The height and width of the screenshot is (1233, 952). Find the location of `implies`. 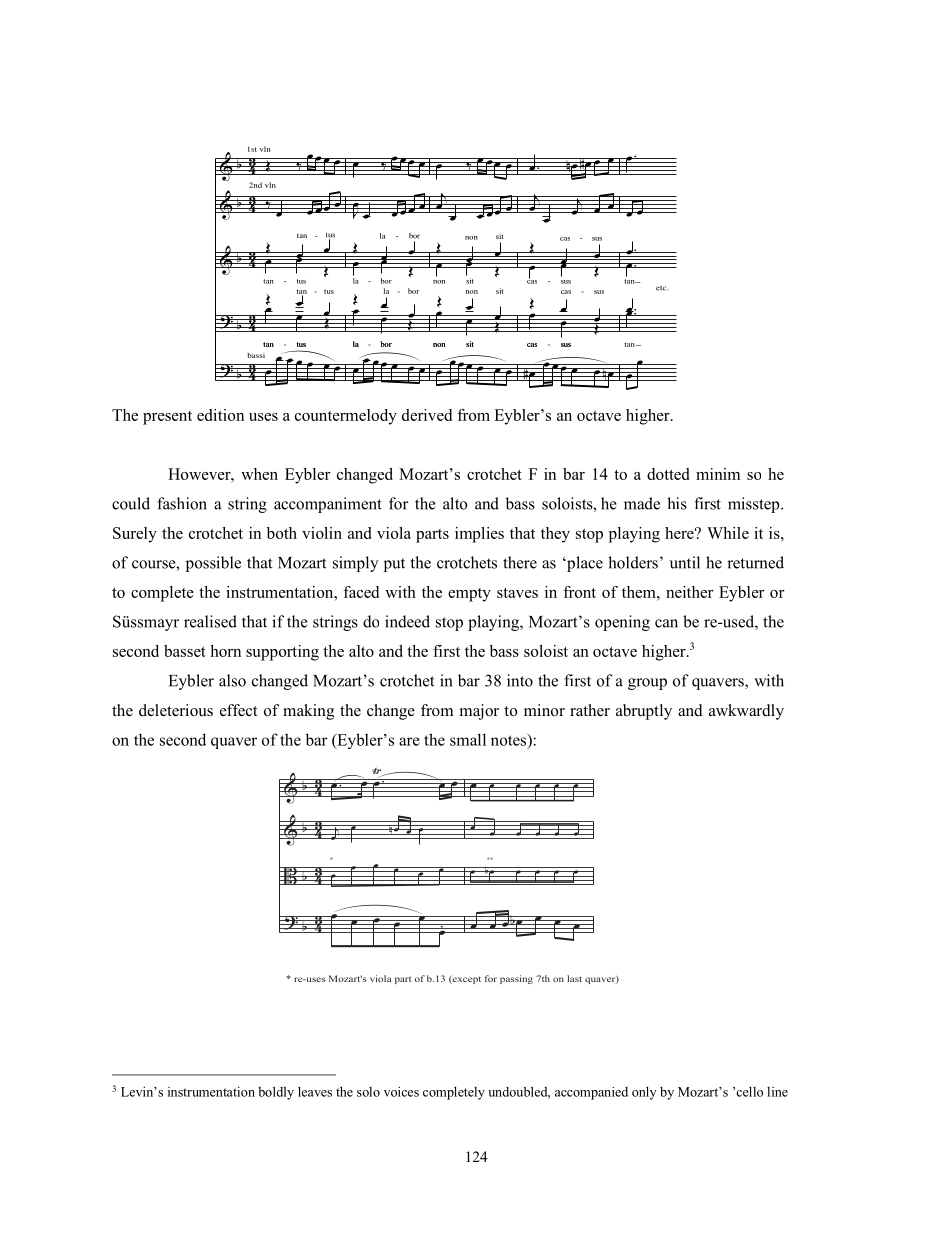

implies is located at coordinates (479, 535).
